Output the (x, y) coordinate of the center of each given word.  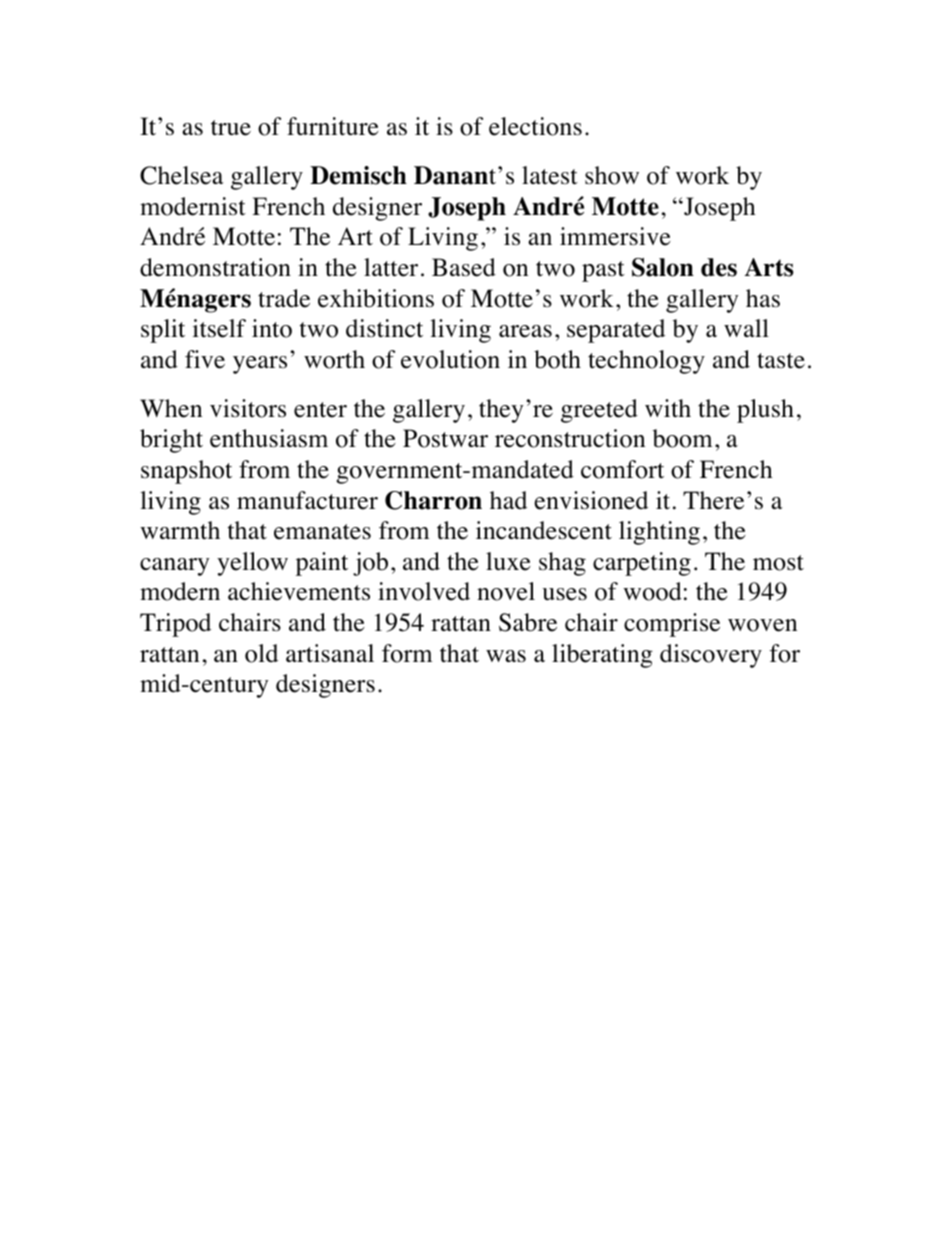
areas (525, 331)
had (508, 500)
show (612, 175)
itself (219, 328)
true (231, 128)
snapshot (186, 472)
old (261, 653)
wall (746, 328)
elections (535, 126)
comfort (622, 469)
